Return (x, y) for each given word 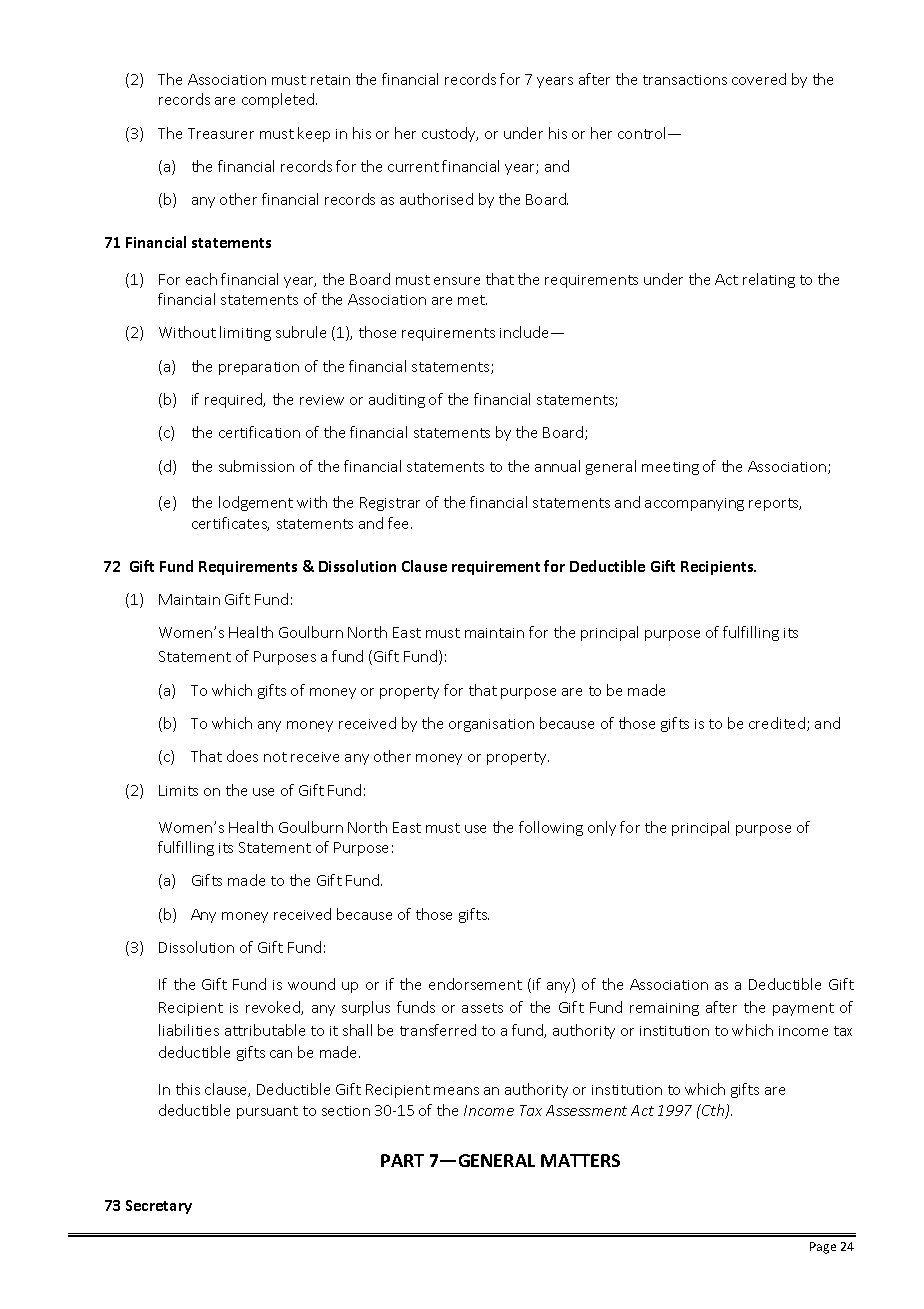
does (242, 756)
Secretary (159, 1207)
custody (450, 134)
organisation (491, 725)
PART (402, 1160)
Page (823, 1248)
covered (759, 79)
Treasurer (221, 133)
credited (778, 724)
